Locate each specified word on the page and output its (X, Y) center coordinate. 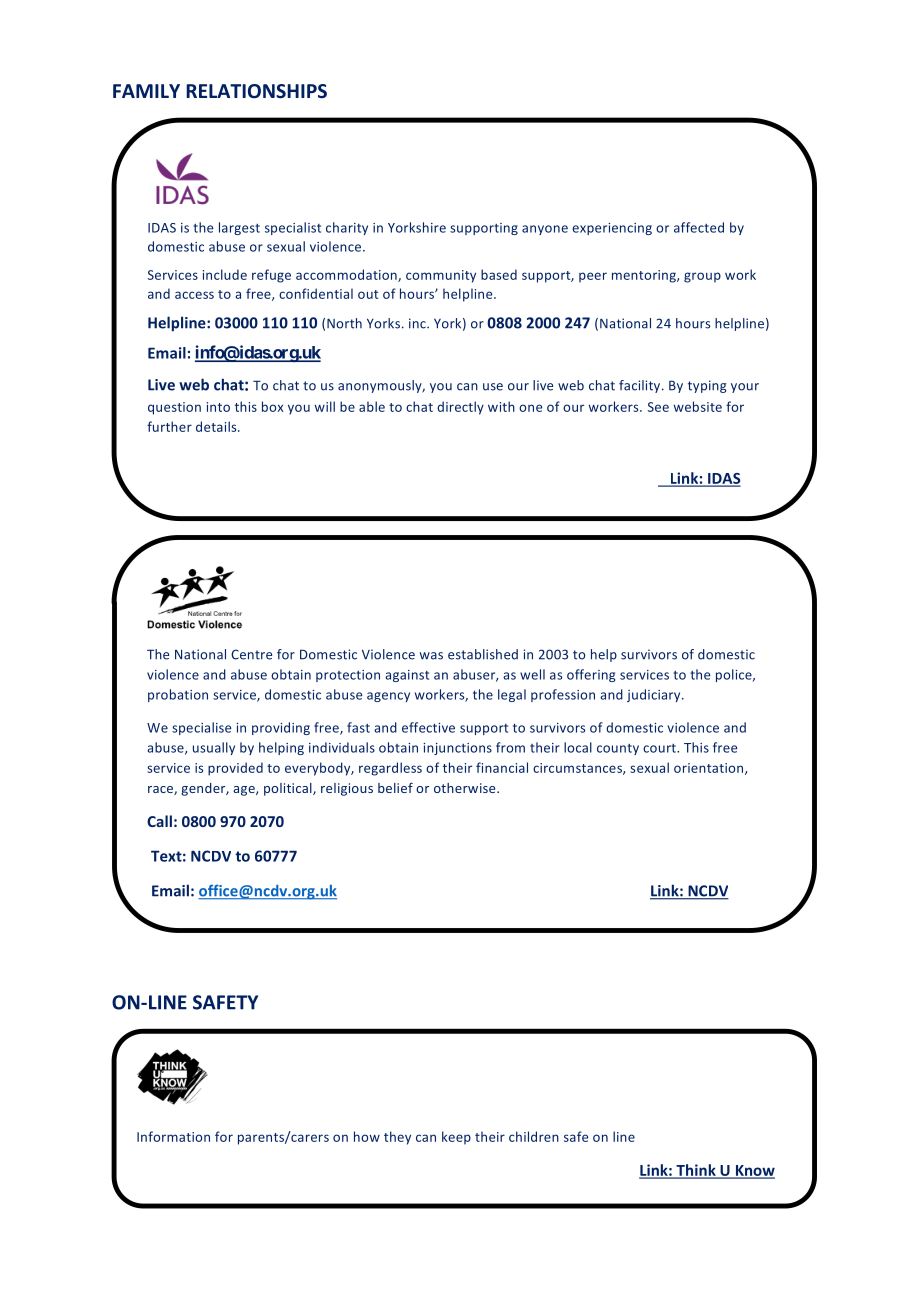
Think (696, 1171)
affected (699, 227)
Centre (251, 654)
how (367, 1136)
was (431, 656)
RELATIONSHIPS (256, 91)
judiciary (655, 695)
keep (456, 1138)
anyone (545, 230)
